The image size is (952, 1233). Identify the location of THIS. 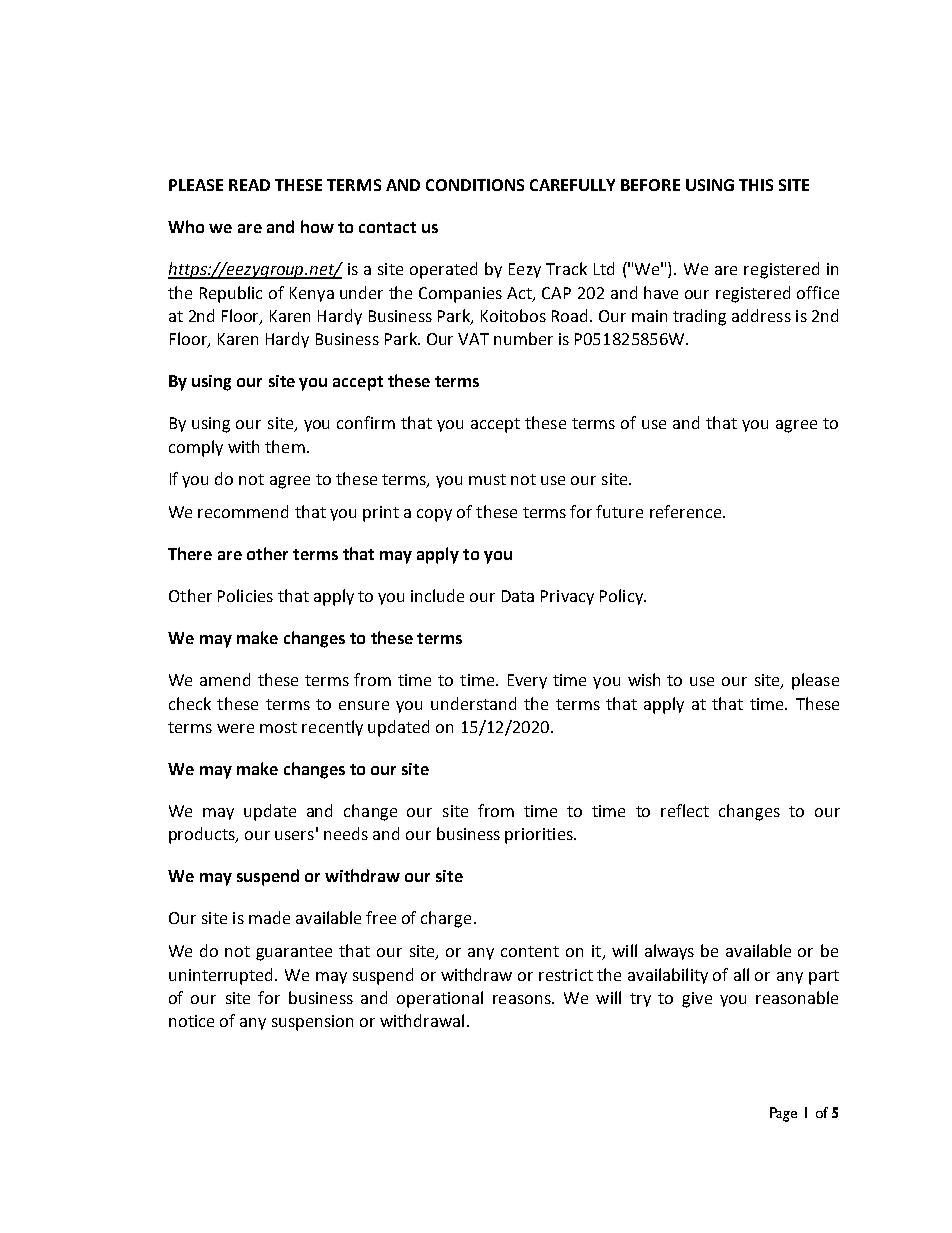
(756, 185).
